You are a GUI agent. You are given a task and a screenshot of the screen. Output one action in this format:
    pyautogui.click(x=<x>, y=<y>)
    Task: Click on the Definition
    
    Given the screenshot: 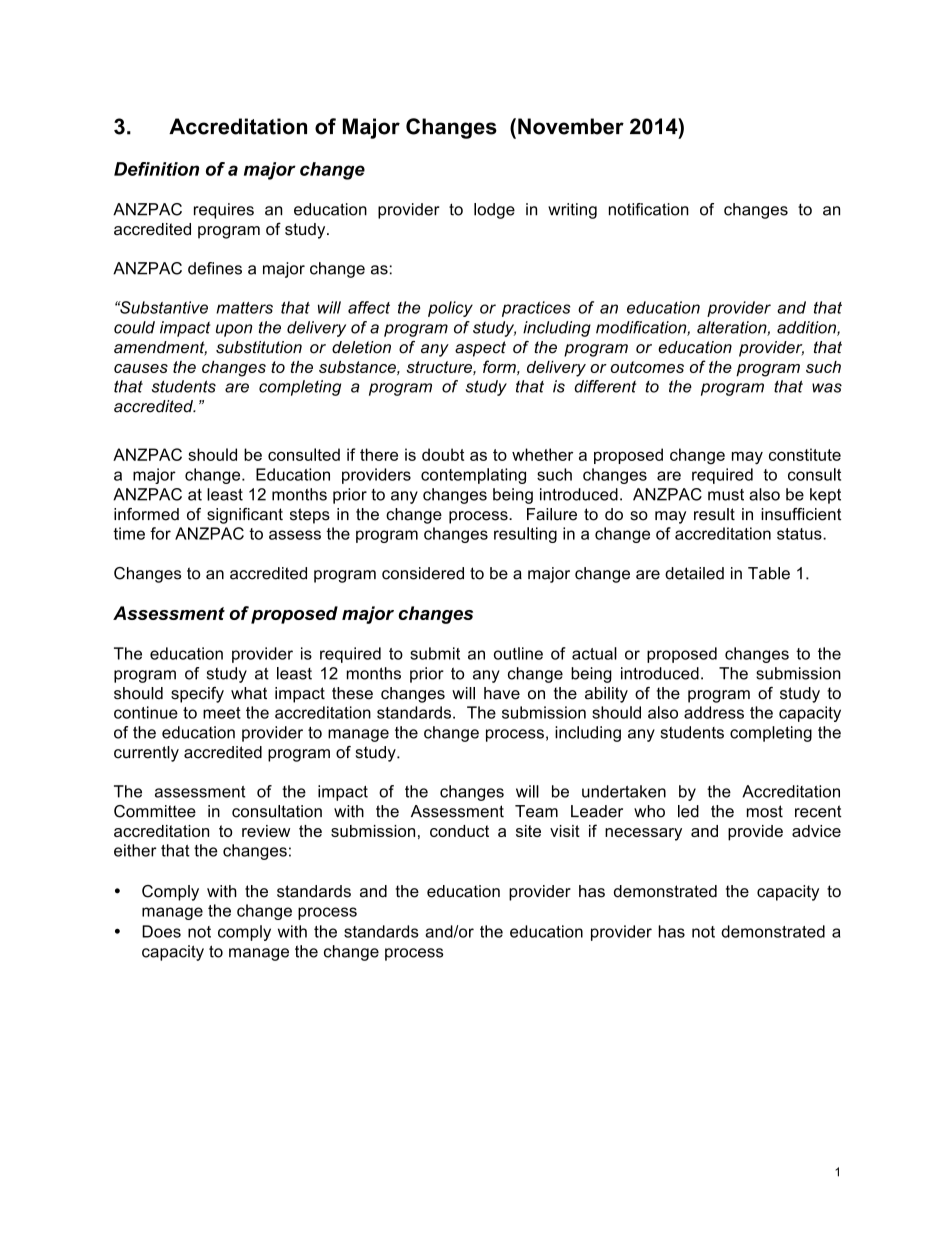 What is the action you would take?
    pyautogui.click(x=156, y=169)
